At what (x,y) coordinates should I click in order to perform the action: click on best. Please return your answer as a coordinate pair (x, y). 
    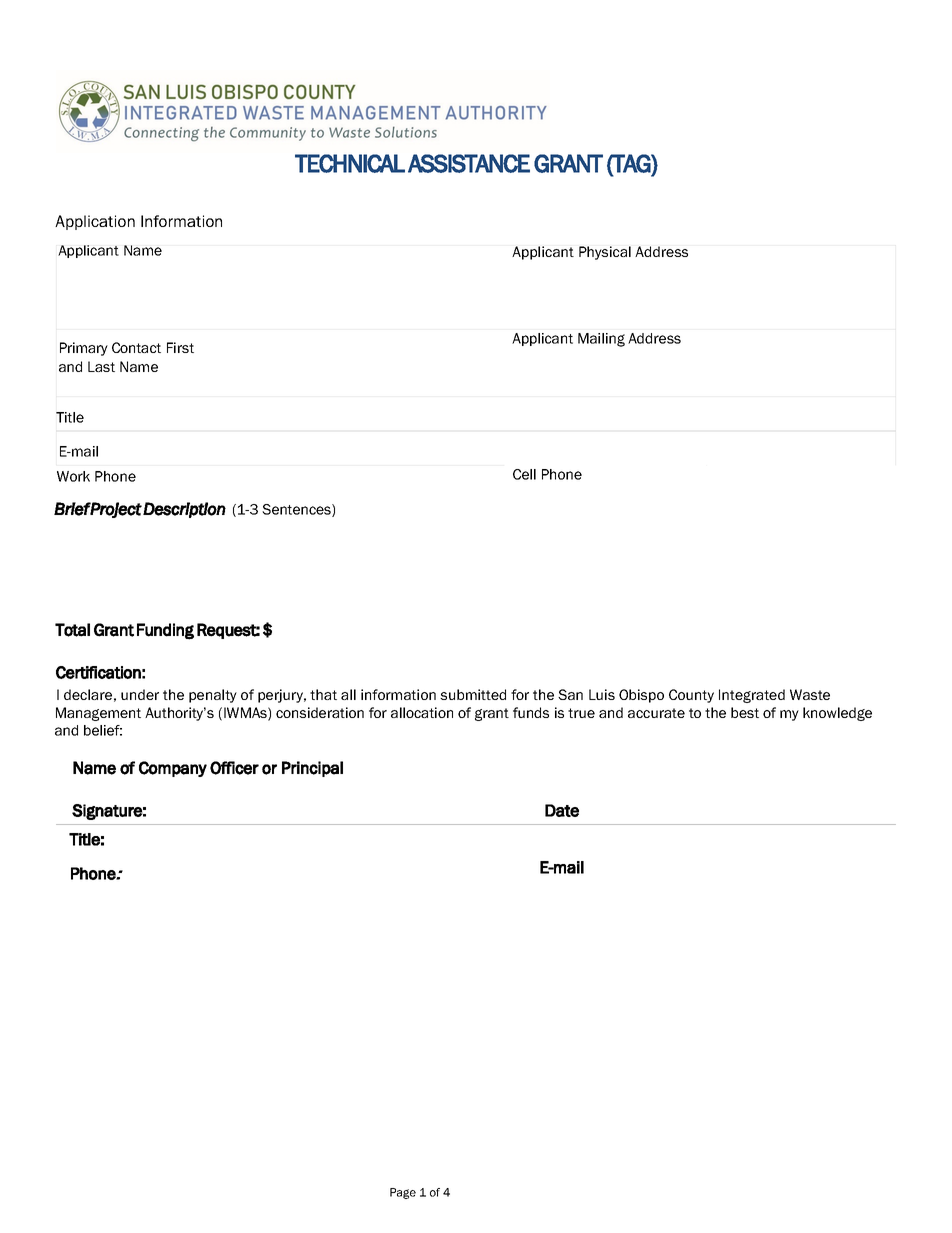
    Looking at the image, I should click on (745, 712).
